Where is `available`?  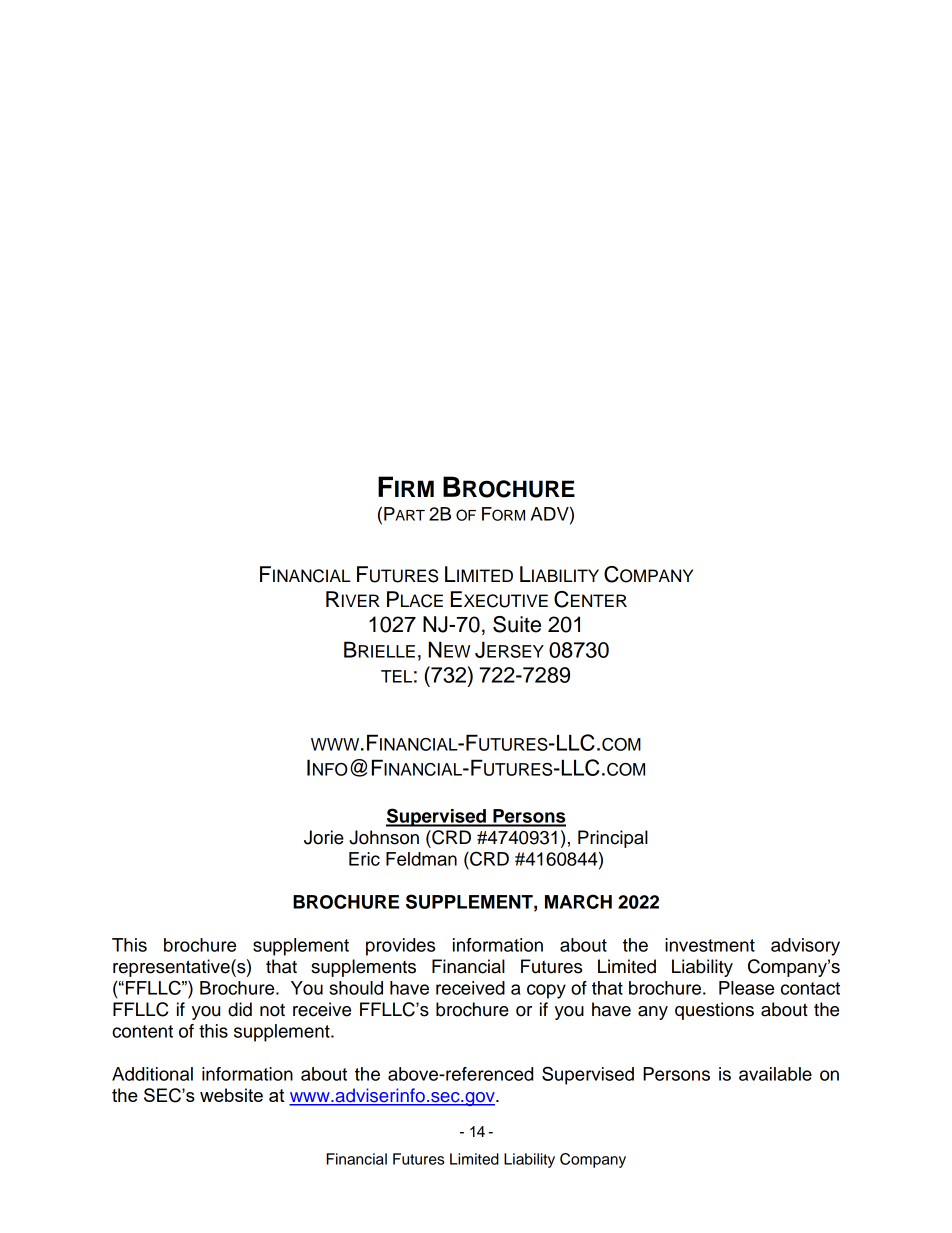 available is located at coordinates (775, 1074).
